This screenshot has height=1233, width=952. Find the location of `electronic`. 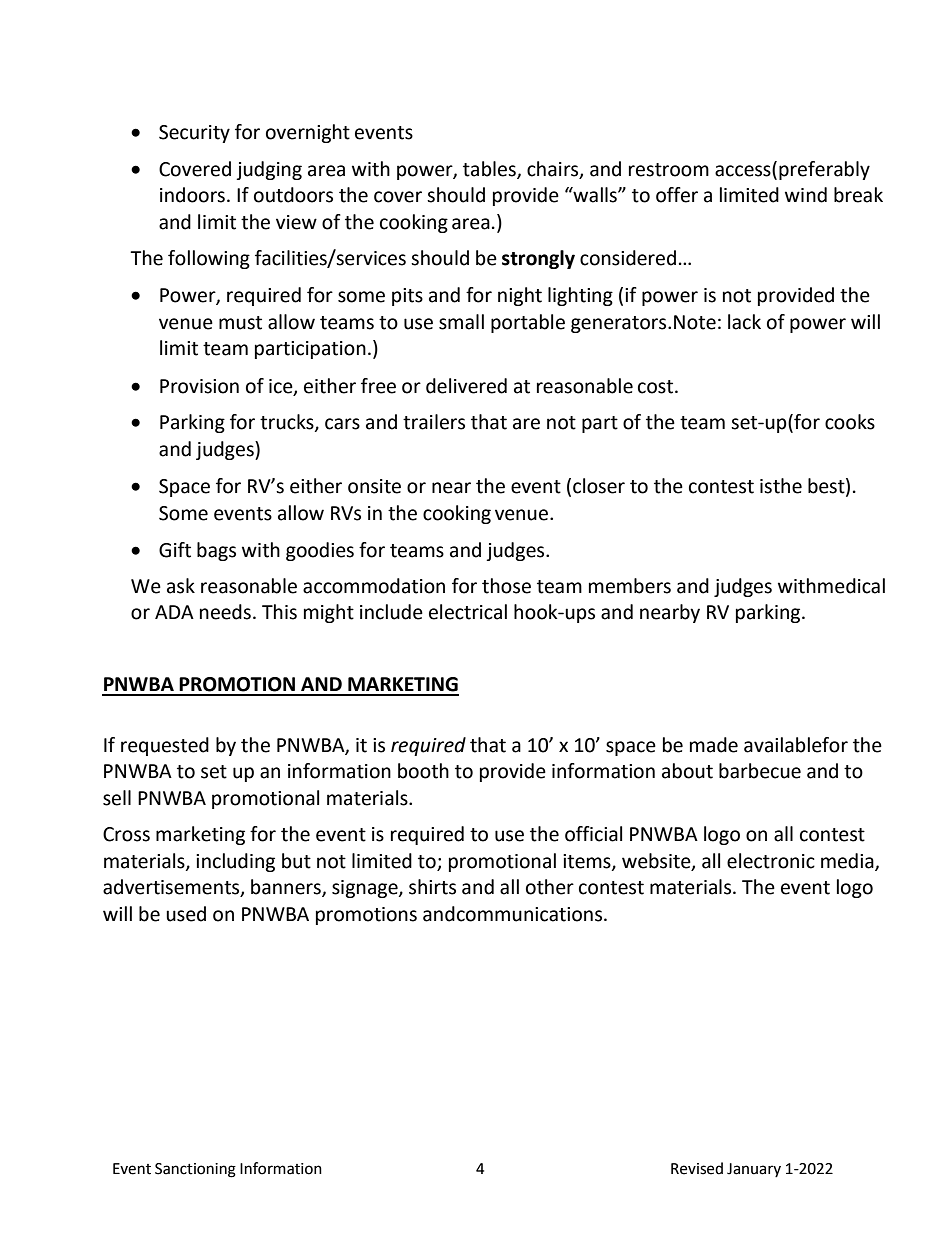

electronic is located at coordinates (771, 861).
